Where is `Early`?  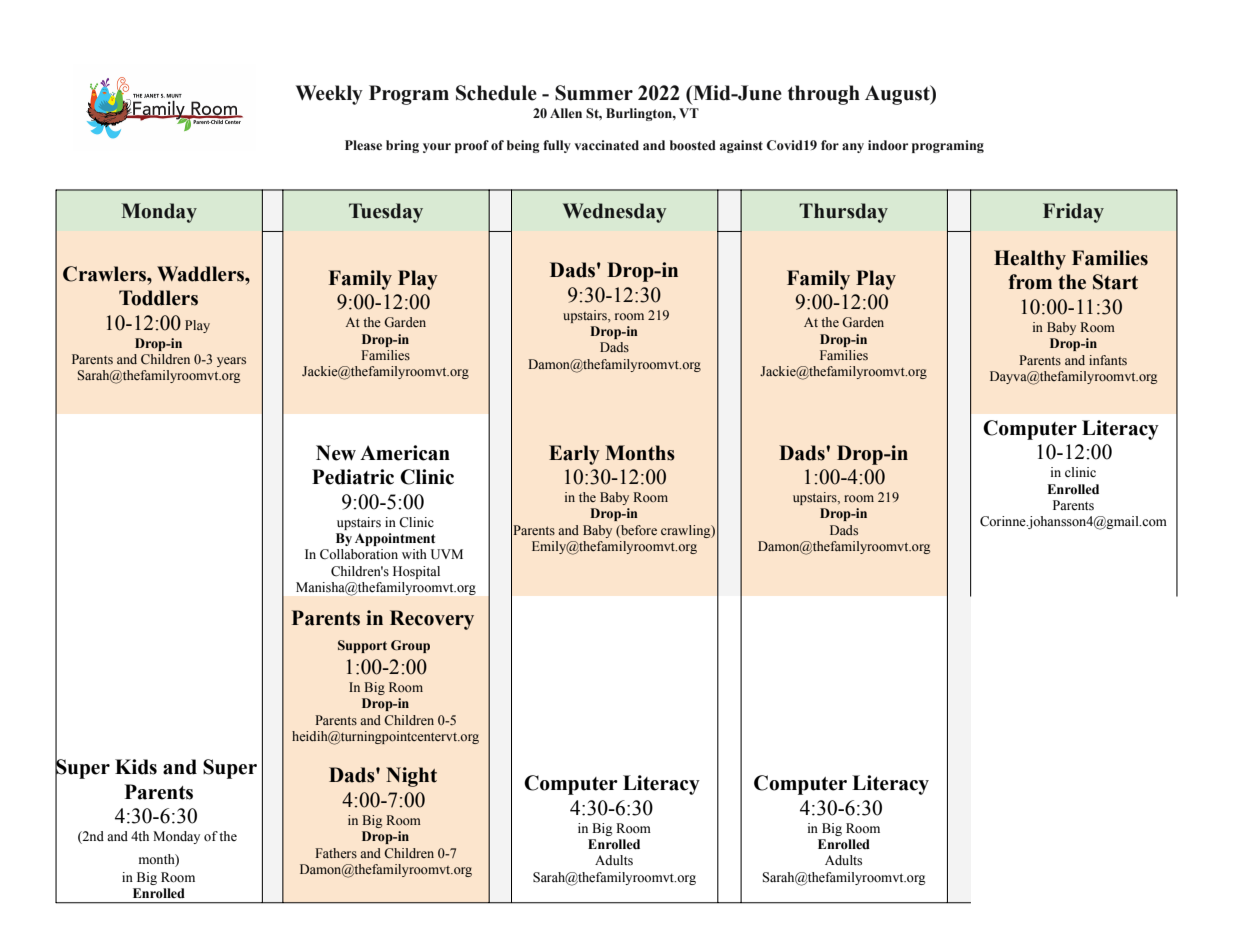
Early is located at coordinates (574, 455).
